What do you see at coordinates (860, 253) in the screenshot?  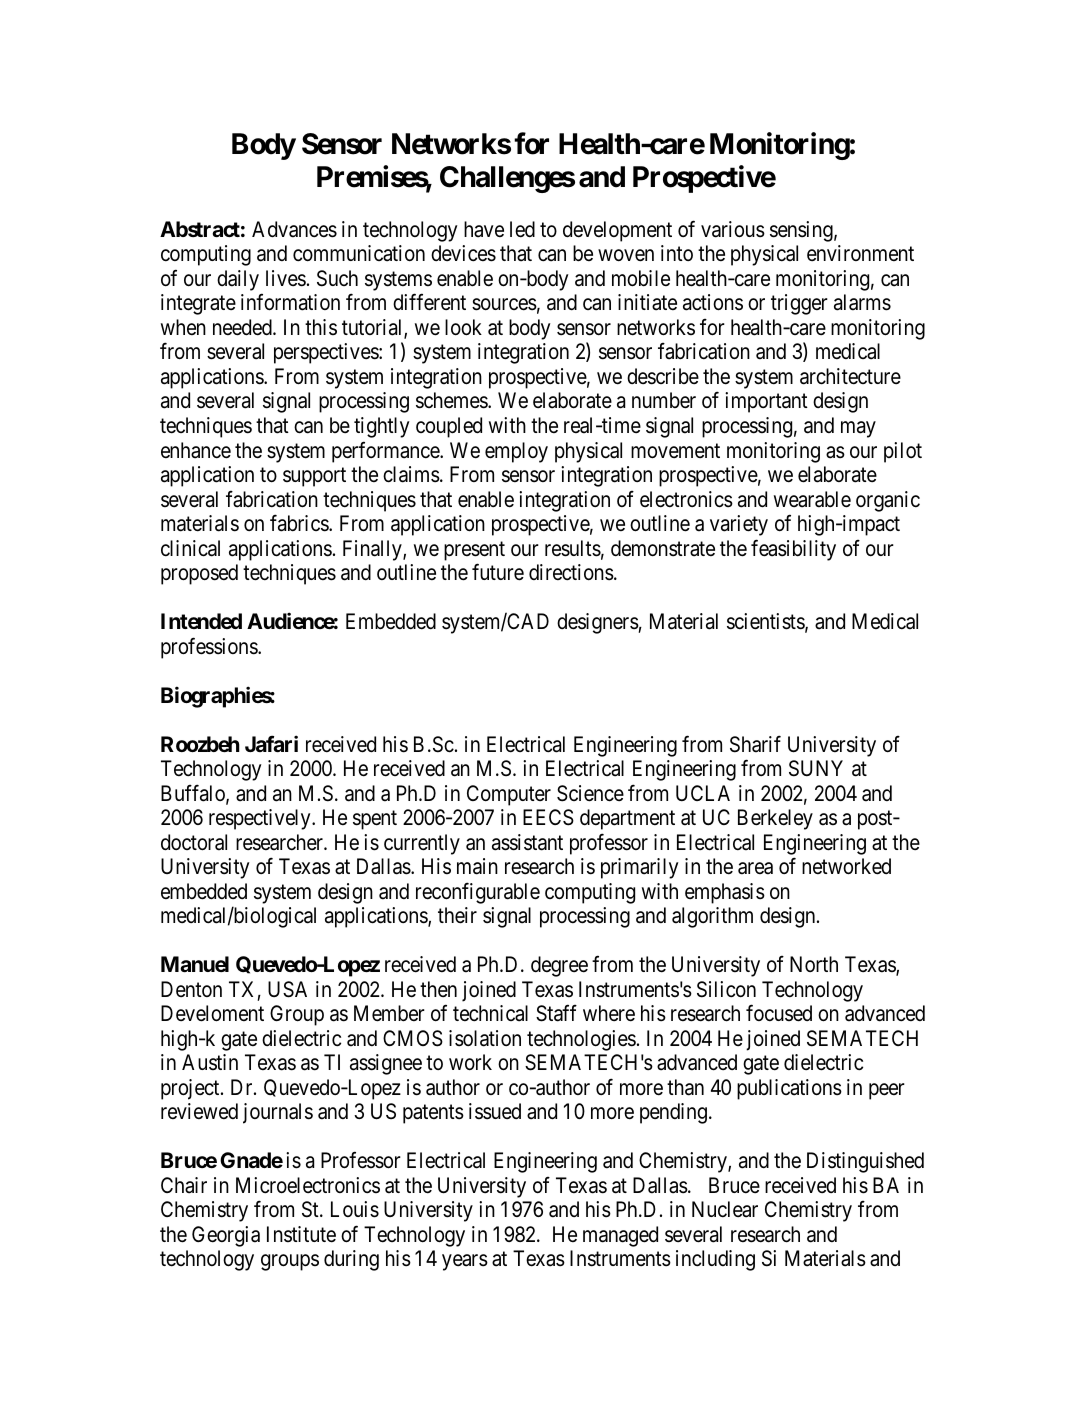 I see `environment` at bounding box center [860, 253].
